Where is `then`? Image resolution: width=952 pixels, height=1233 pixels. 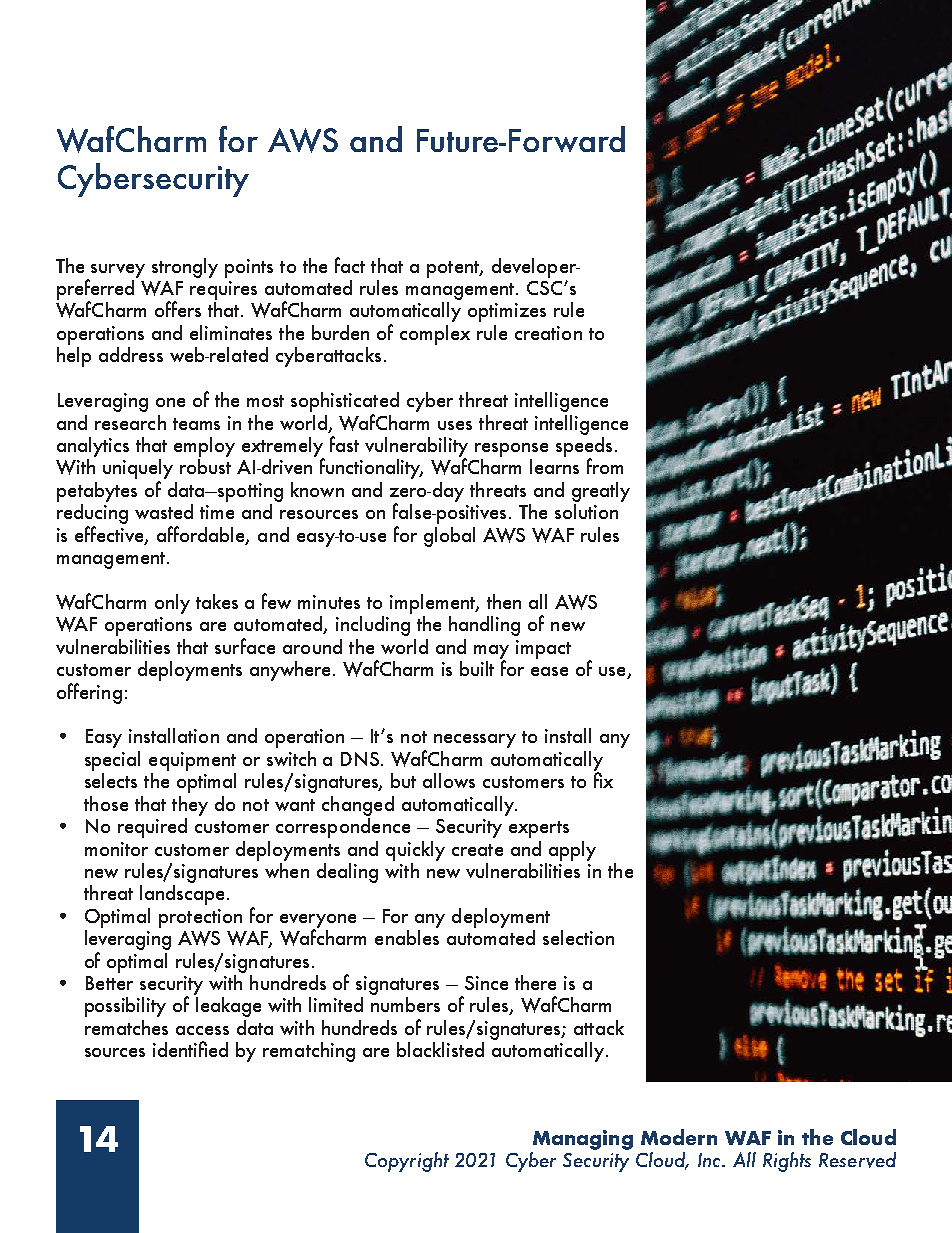 then is located at coordinates (504, 601).
